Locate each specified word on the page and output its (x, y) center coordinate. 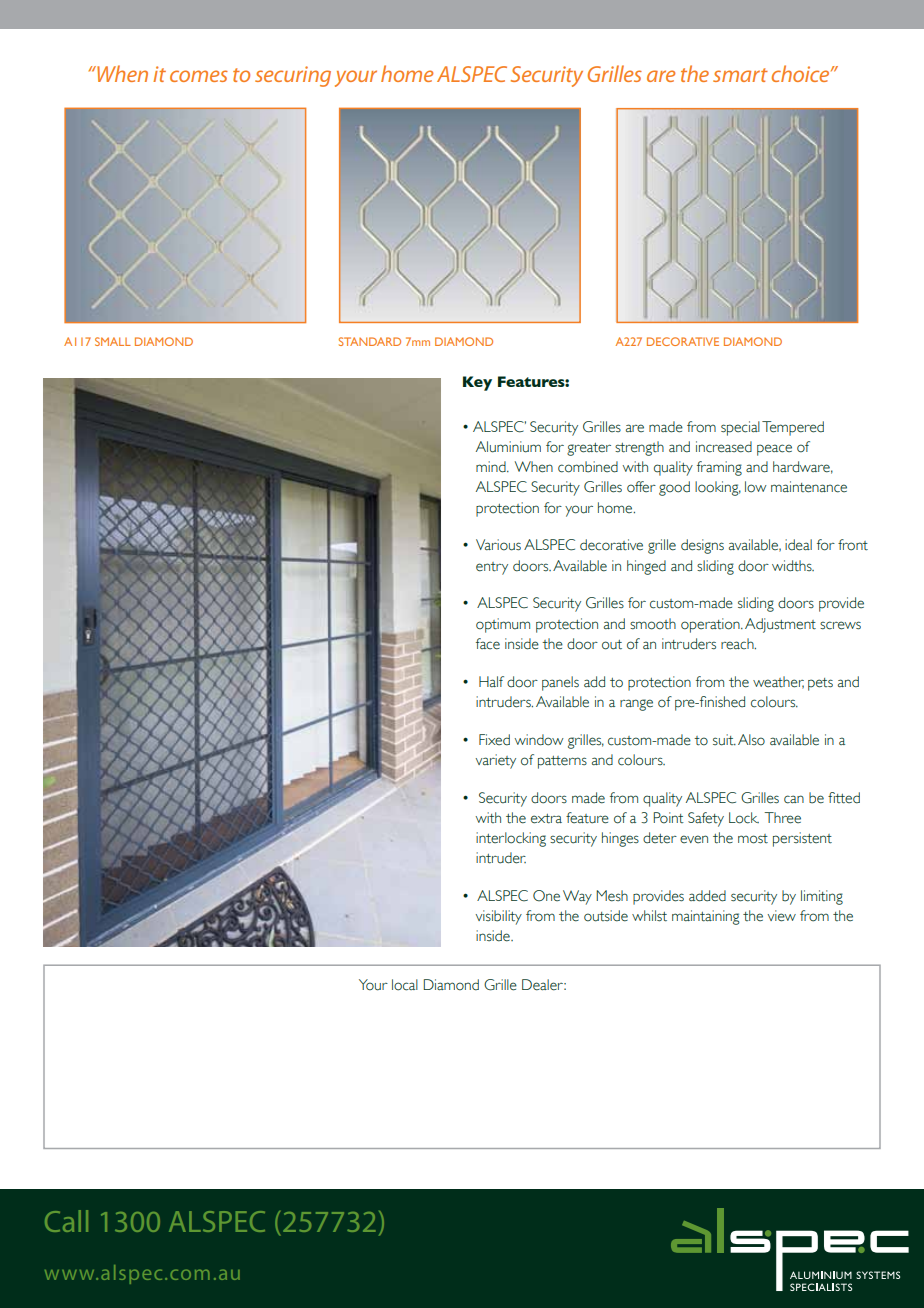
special (740, 428)
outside (606, 916)
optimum (503, 625)
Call (66, 1221)
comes (199, 76)
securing (293, 76)
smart (740, 75)
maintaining (706, 917)
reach (738, 644)
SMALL (113, 341)
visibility (499, 917)
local (405, 985)
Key (477, 383)
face (488, 644)
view (782, 916)
